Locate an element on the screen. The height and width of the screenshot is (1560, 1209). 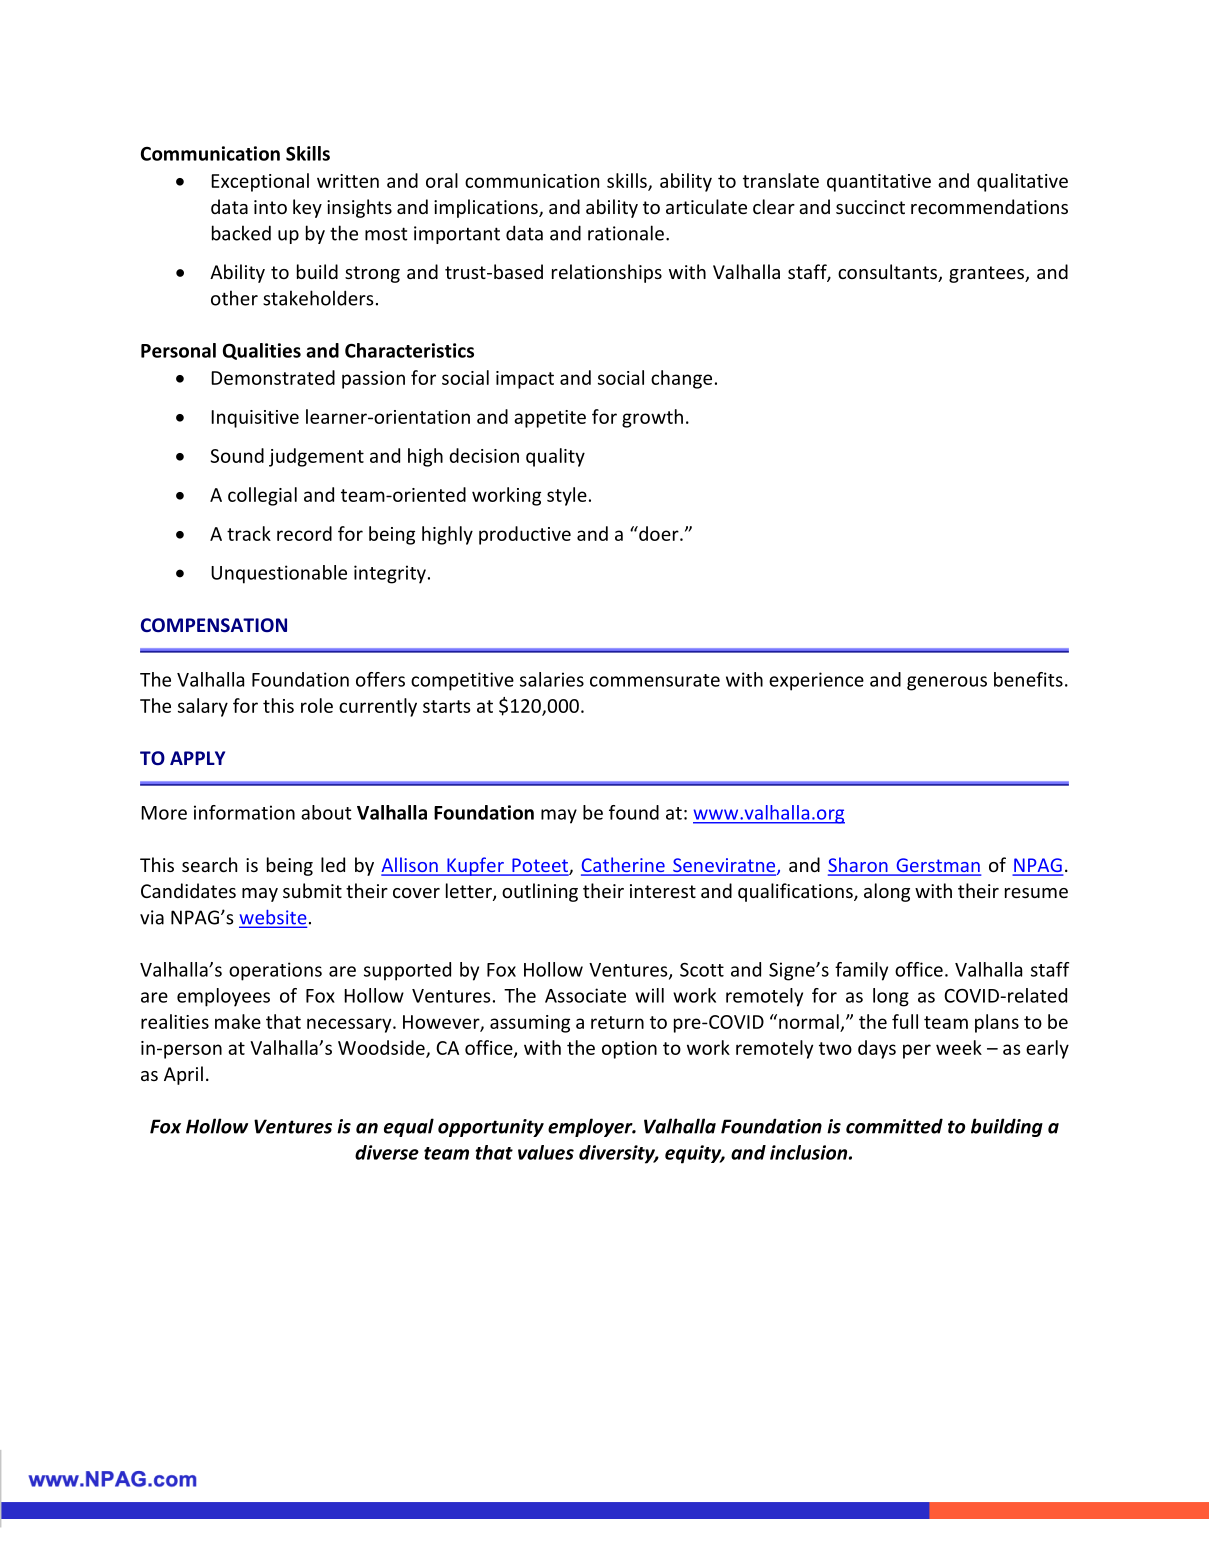
rationale is located at coordinates (626, 233).
